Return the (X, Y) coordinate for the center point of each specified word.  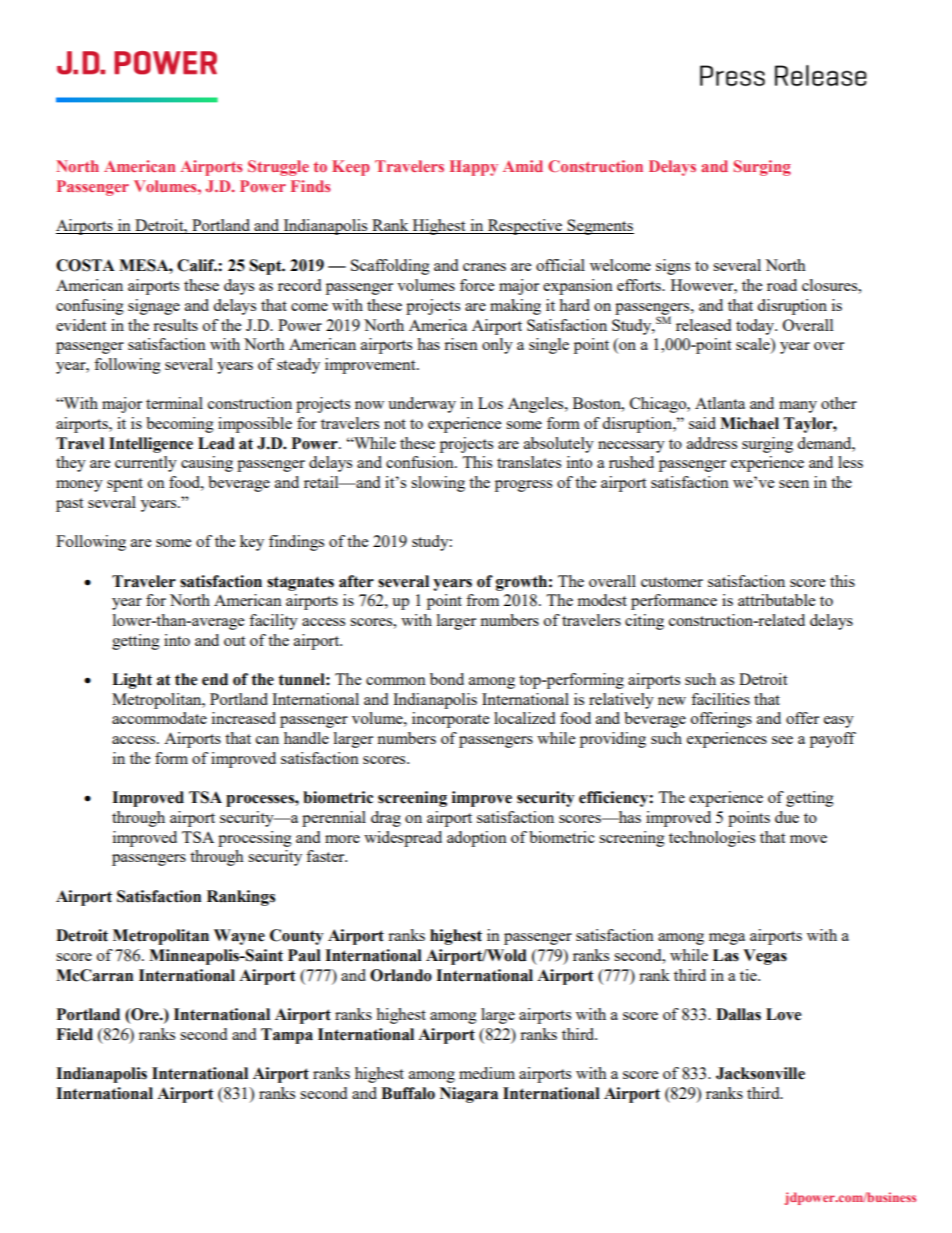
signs (673, 267)
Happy (474, 168)
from (482, 600)
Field (74, 1034)
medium (487, 1073)
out (234, 641)
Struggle (278, 168)
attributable (776, 600)
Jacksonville (760, 1073)
